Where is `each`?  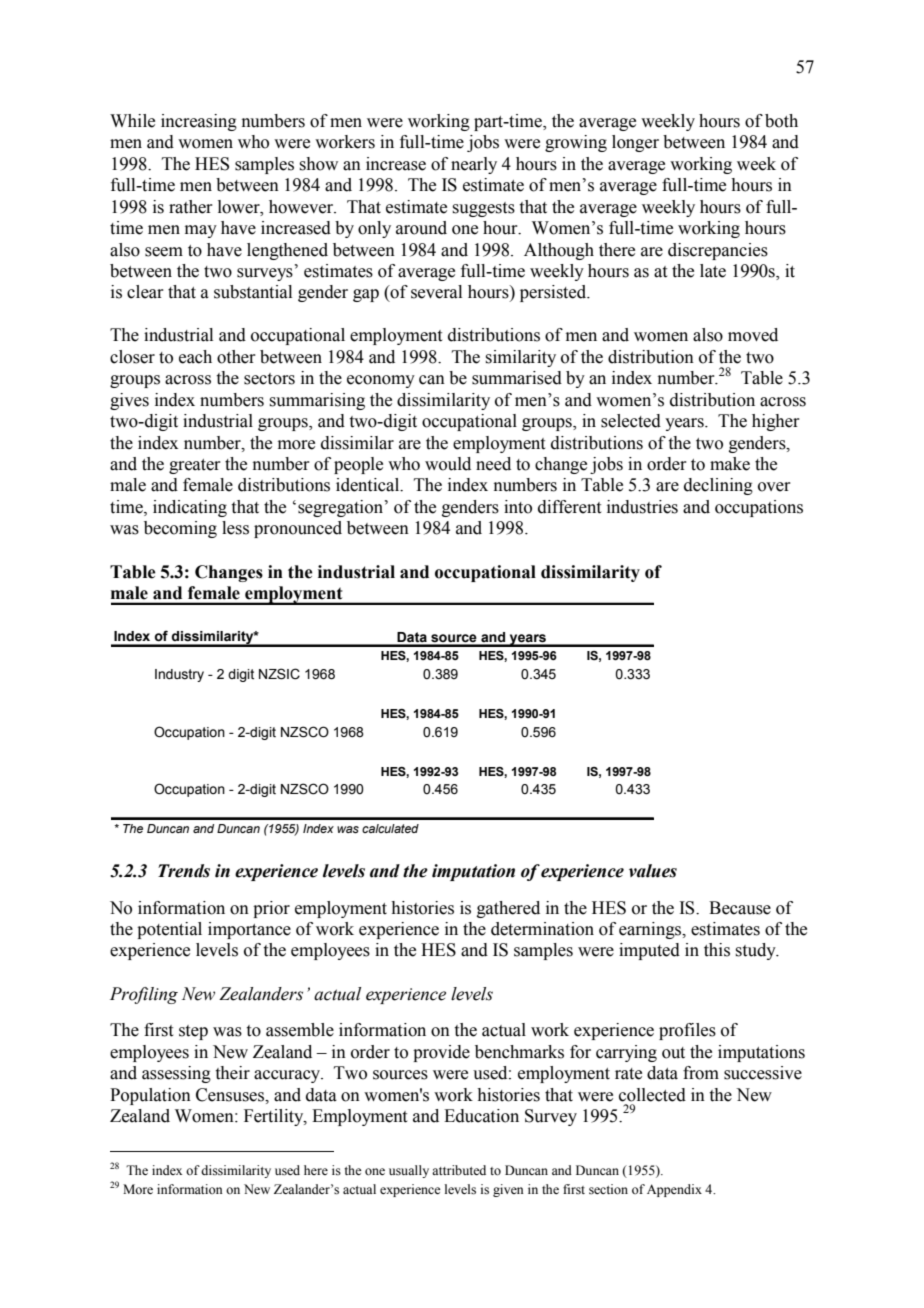 each is located at coordinates (195, 357).
